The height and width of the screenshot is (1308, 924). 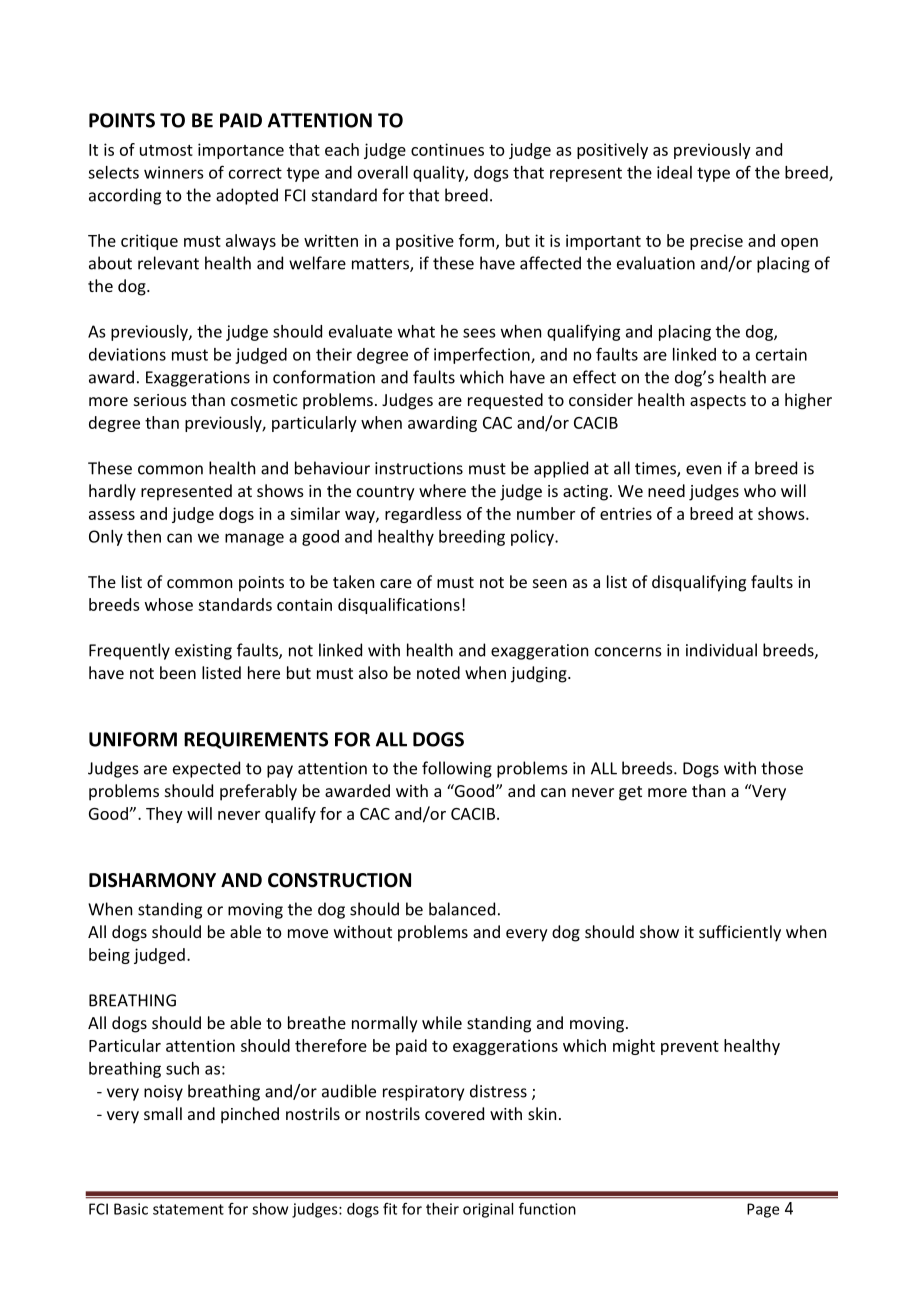 I want to click on while, so click(x=442, y=1022).
